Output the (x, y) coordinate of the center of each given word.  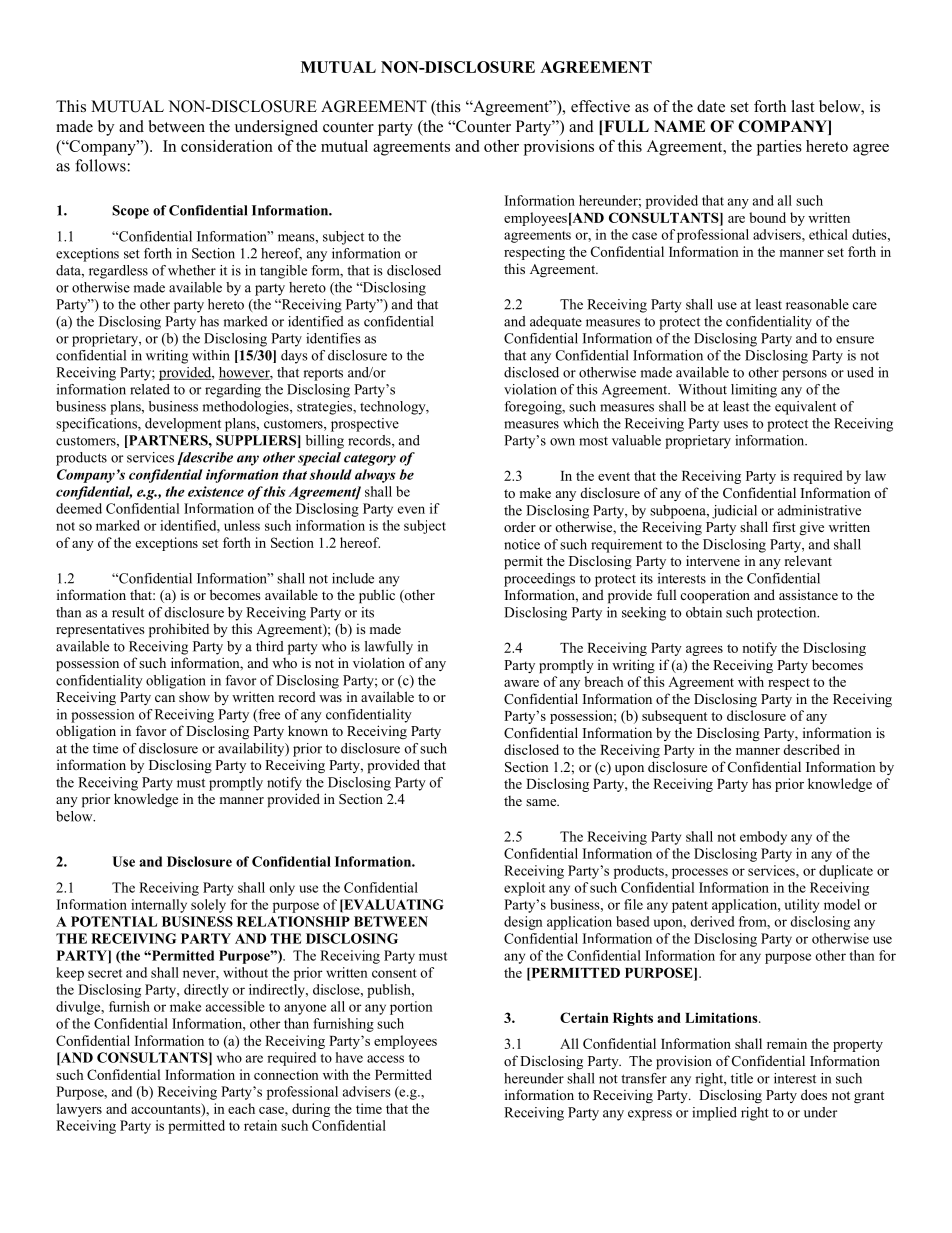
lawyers (79, 1110)
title (742, 1078)
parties (779, 148)
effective (600, 106)
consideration (227, 146)
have (349, 1057)
